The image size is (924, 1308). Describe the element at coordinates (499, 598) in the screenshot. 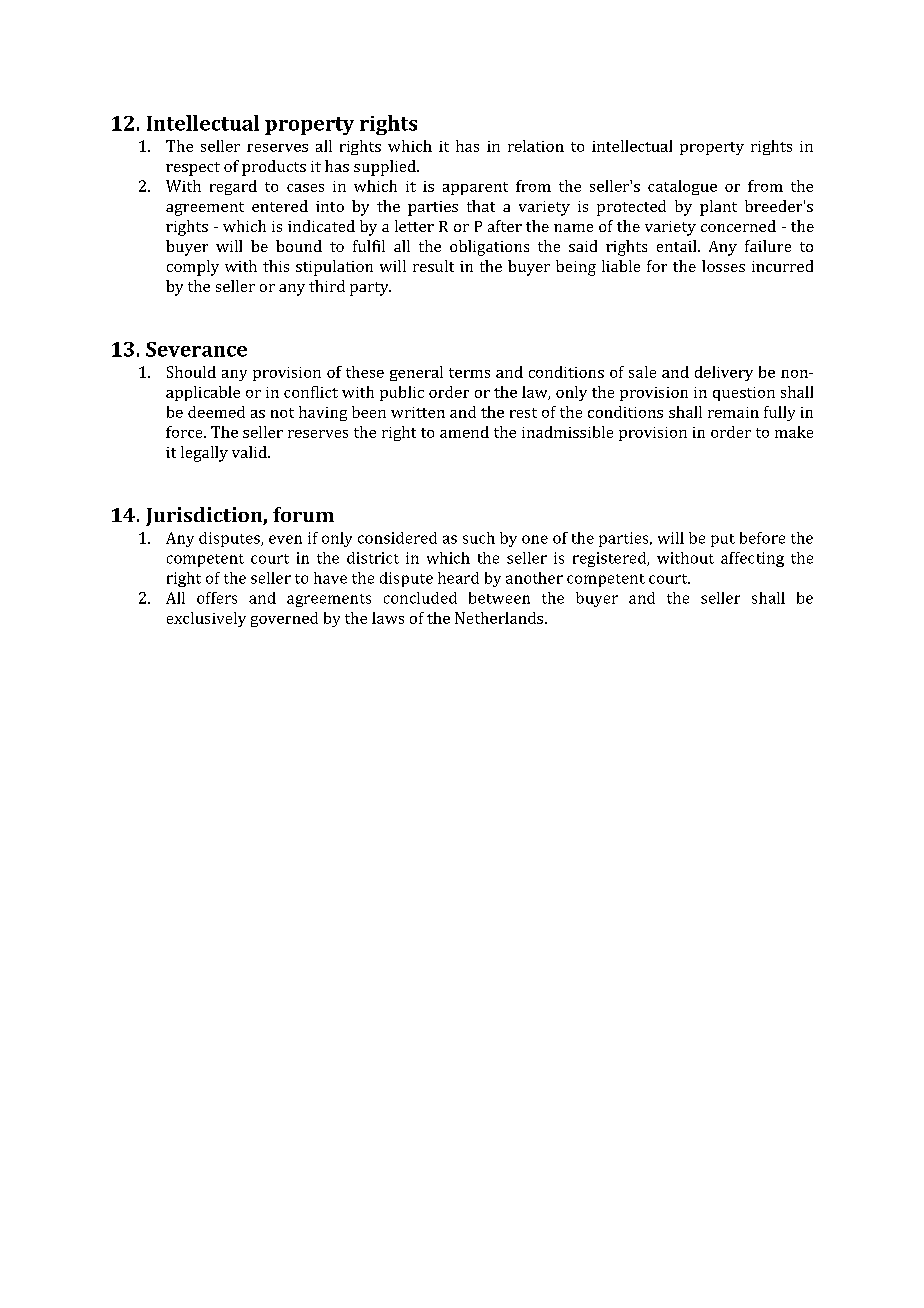

I see `between` at that location.
